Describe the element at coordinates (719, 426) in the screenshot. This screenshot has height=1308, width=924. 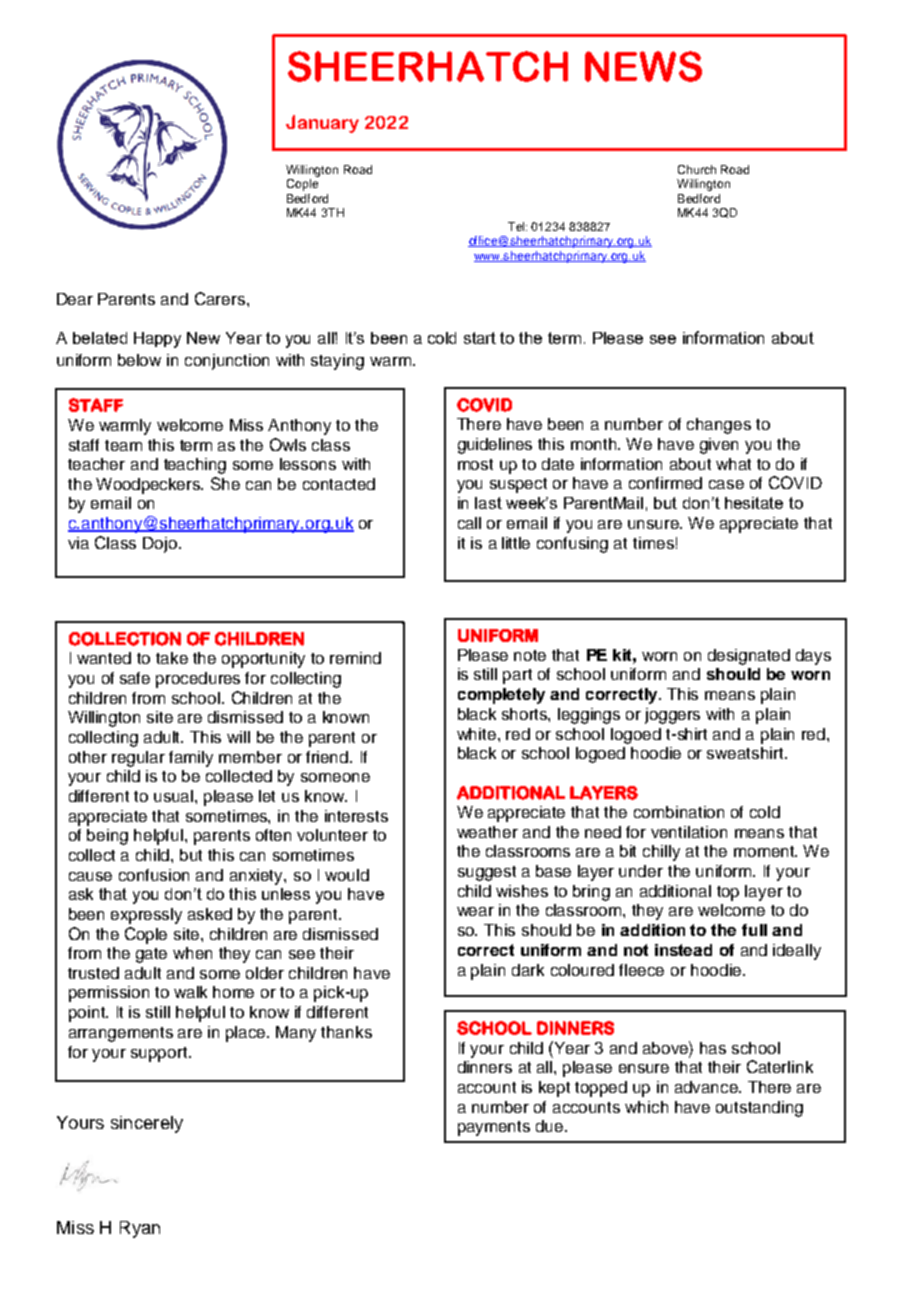
I see `changes` at that location.
